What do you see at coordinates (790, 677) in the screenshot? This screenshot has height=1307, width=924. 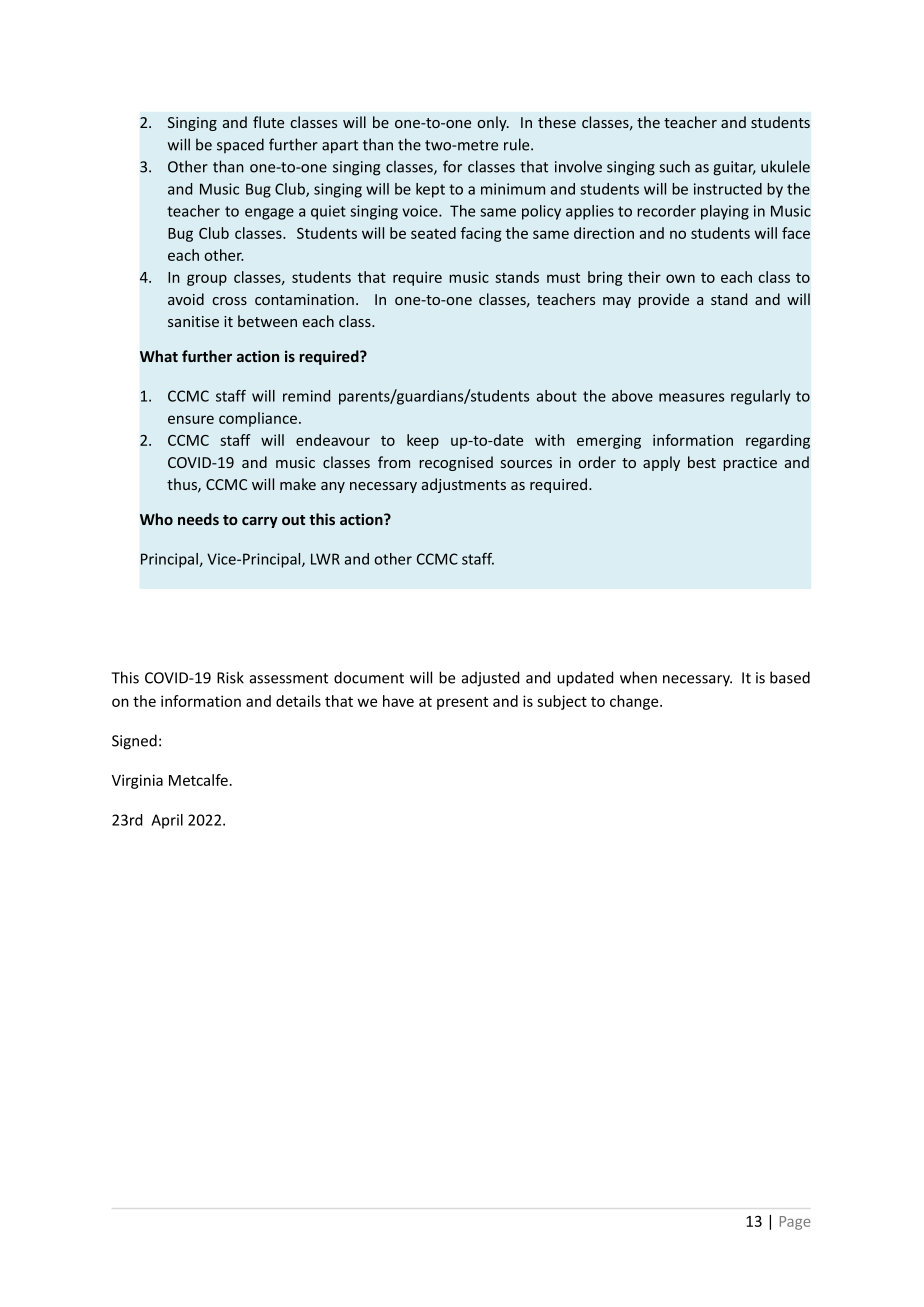 I see `based` at bounding box center [790, 677].
